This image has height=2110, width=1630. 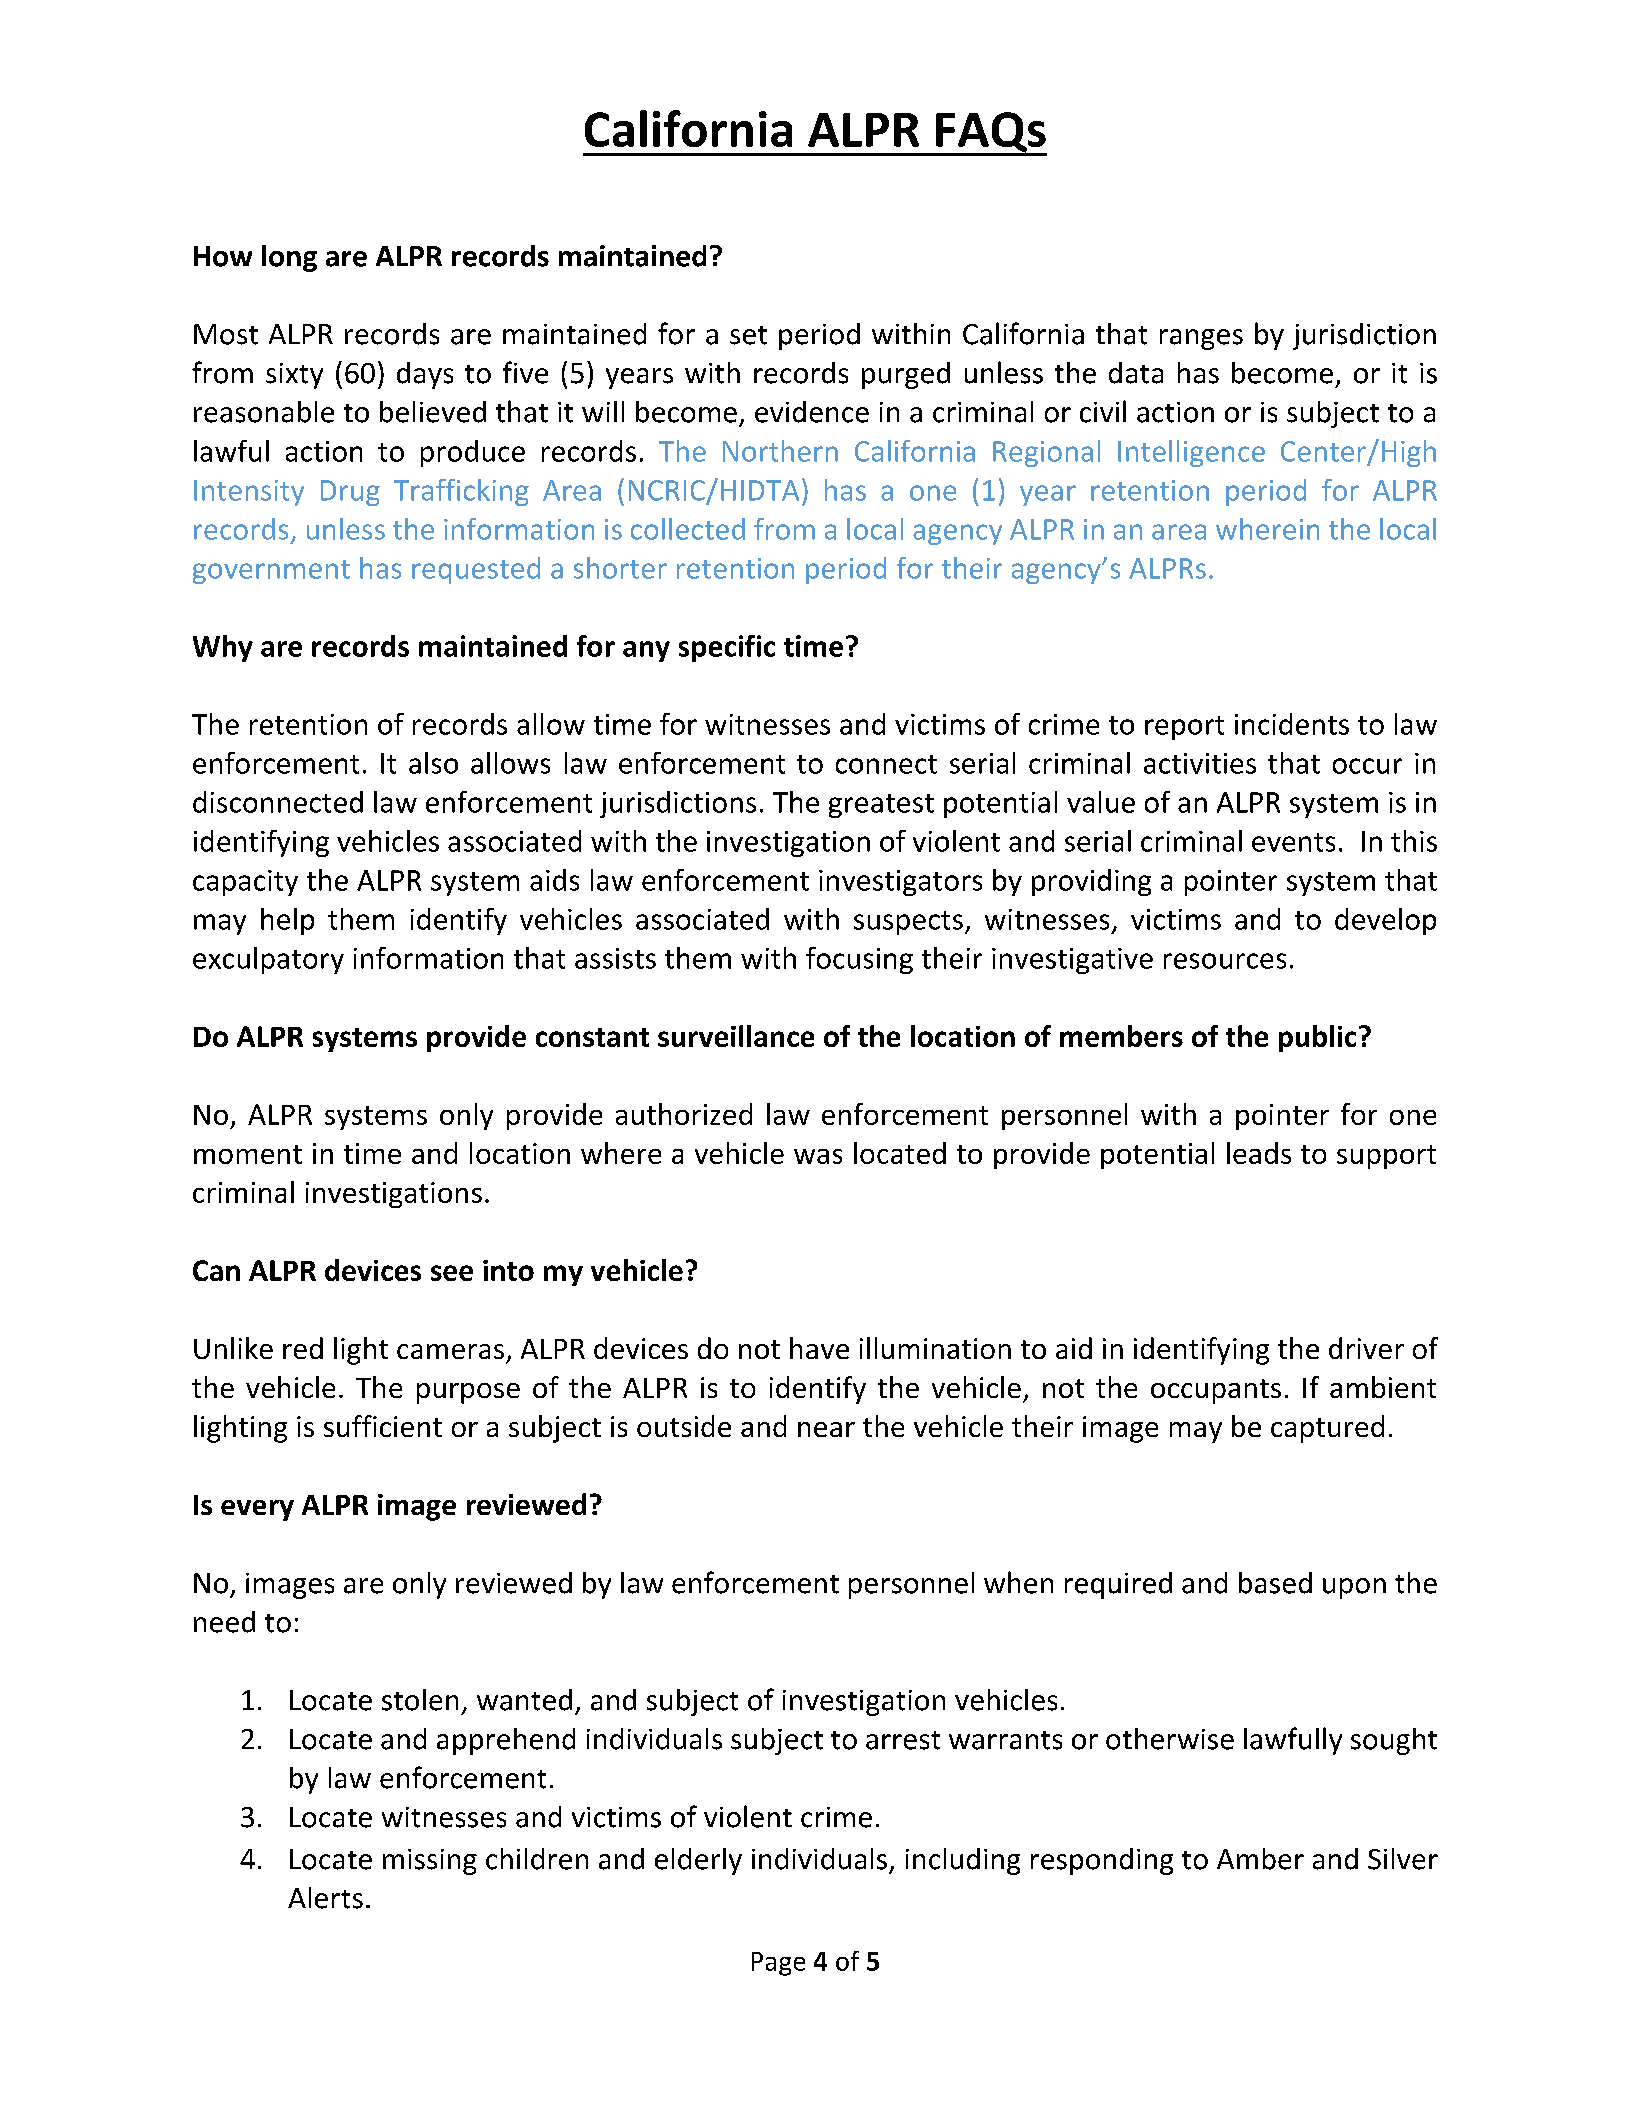 What do you see at coordinates (1292, 724) in the image?
I see `incidents` at bounding box center [1292, 724].
